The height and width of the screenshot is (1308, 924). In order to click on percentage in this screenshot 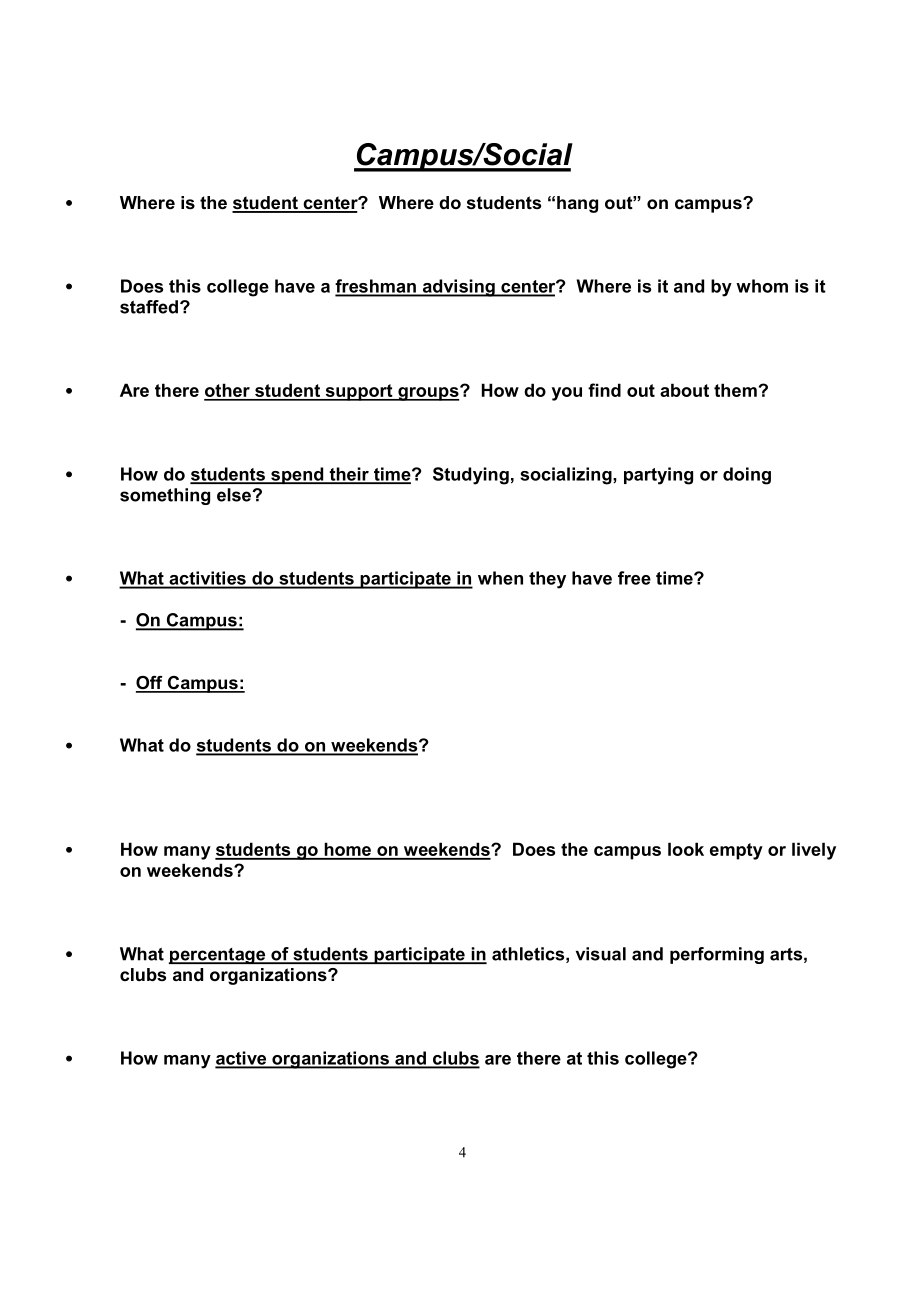, I will do `click(218, 956)`.
